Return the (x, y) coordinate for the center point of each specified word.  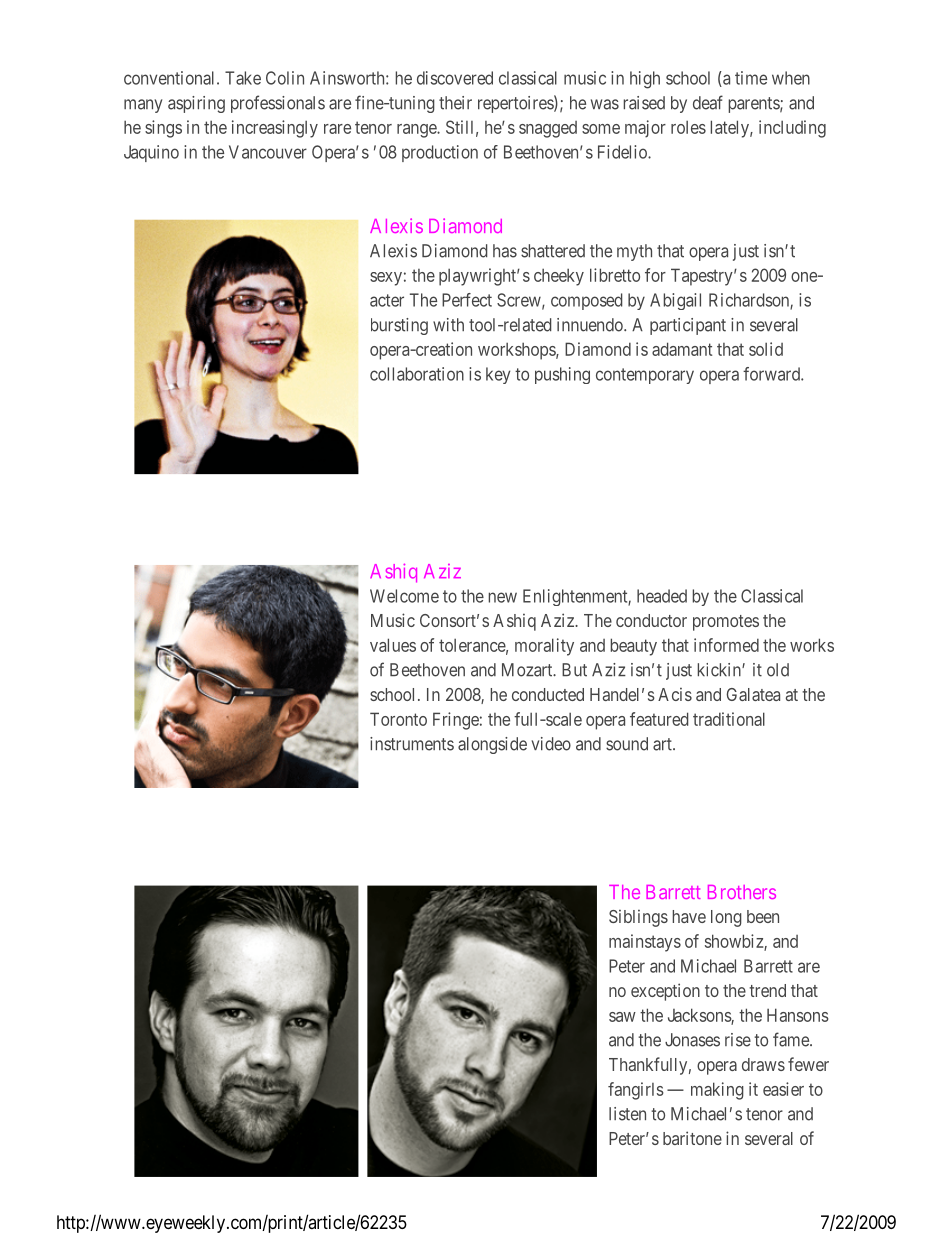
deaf (708, 102)
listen (627, 1114)
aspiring (196, 104)
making (717, 1091)
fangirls (636, 1091)
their (455, 103)
